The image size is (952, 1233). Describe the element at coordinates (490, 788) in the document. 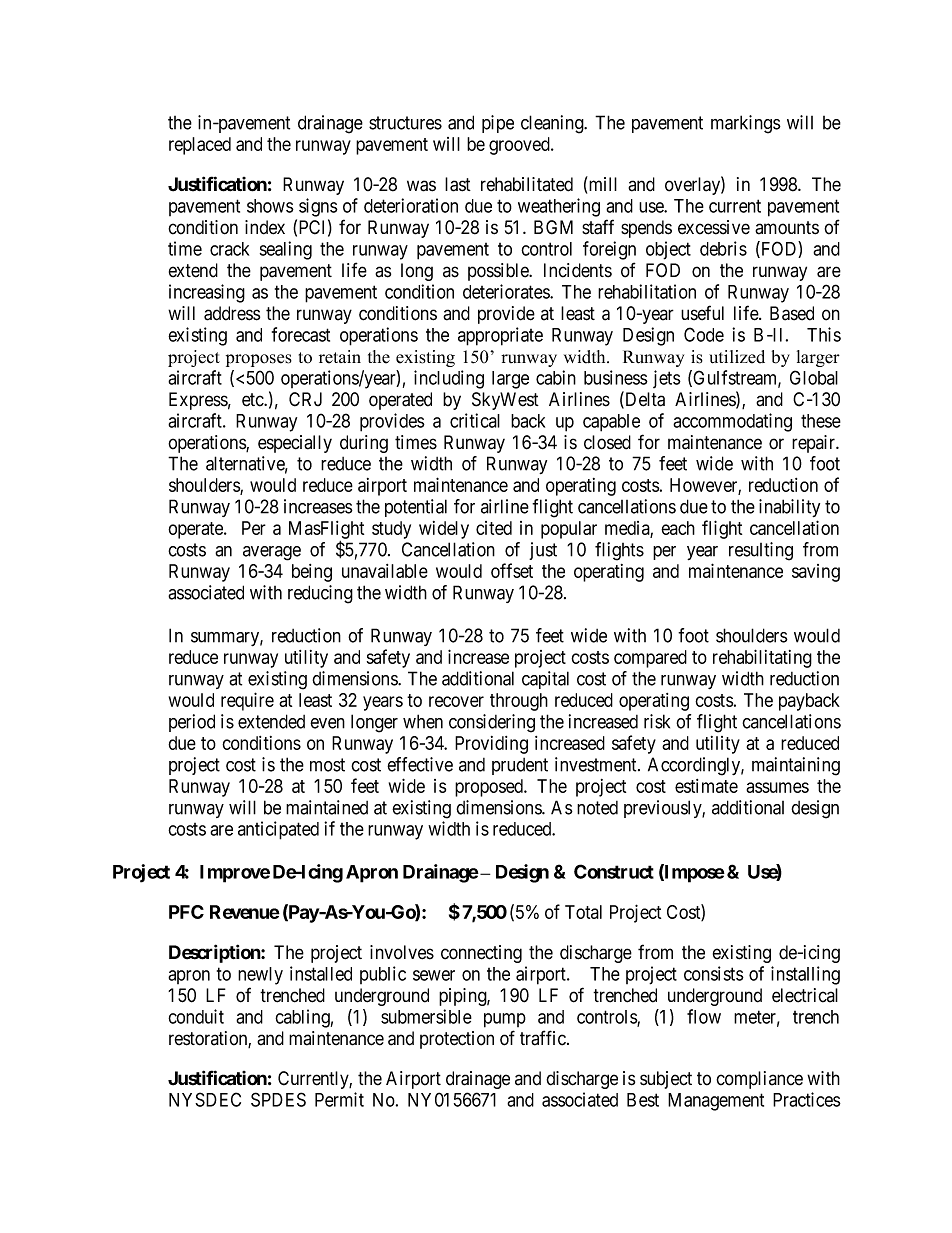

I see `proposed` at that location.
